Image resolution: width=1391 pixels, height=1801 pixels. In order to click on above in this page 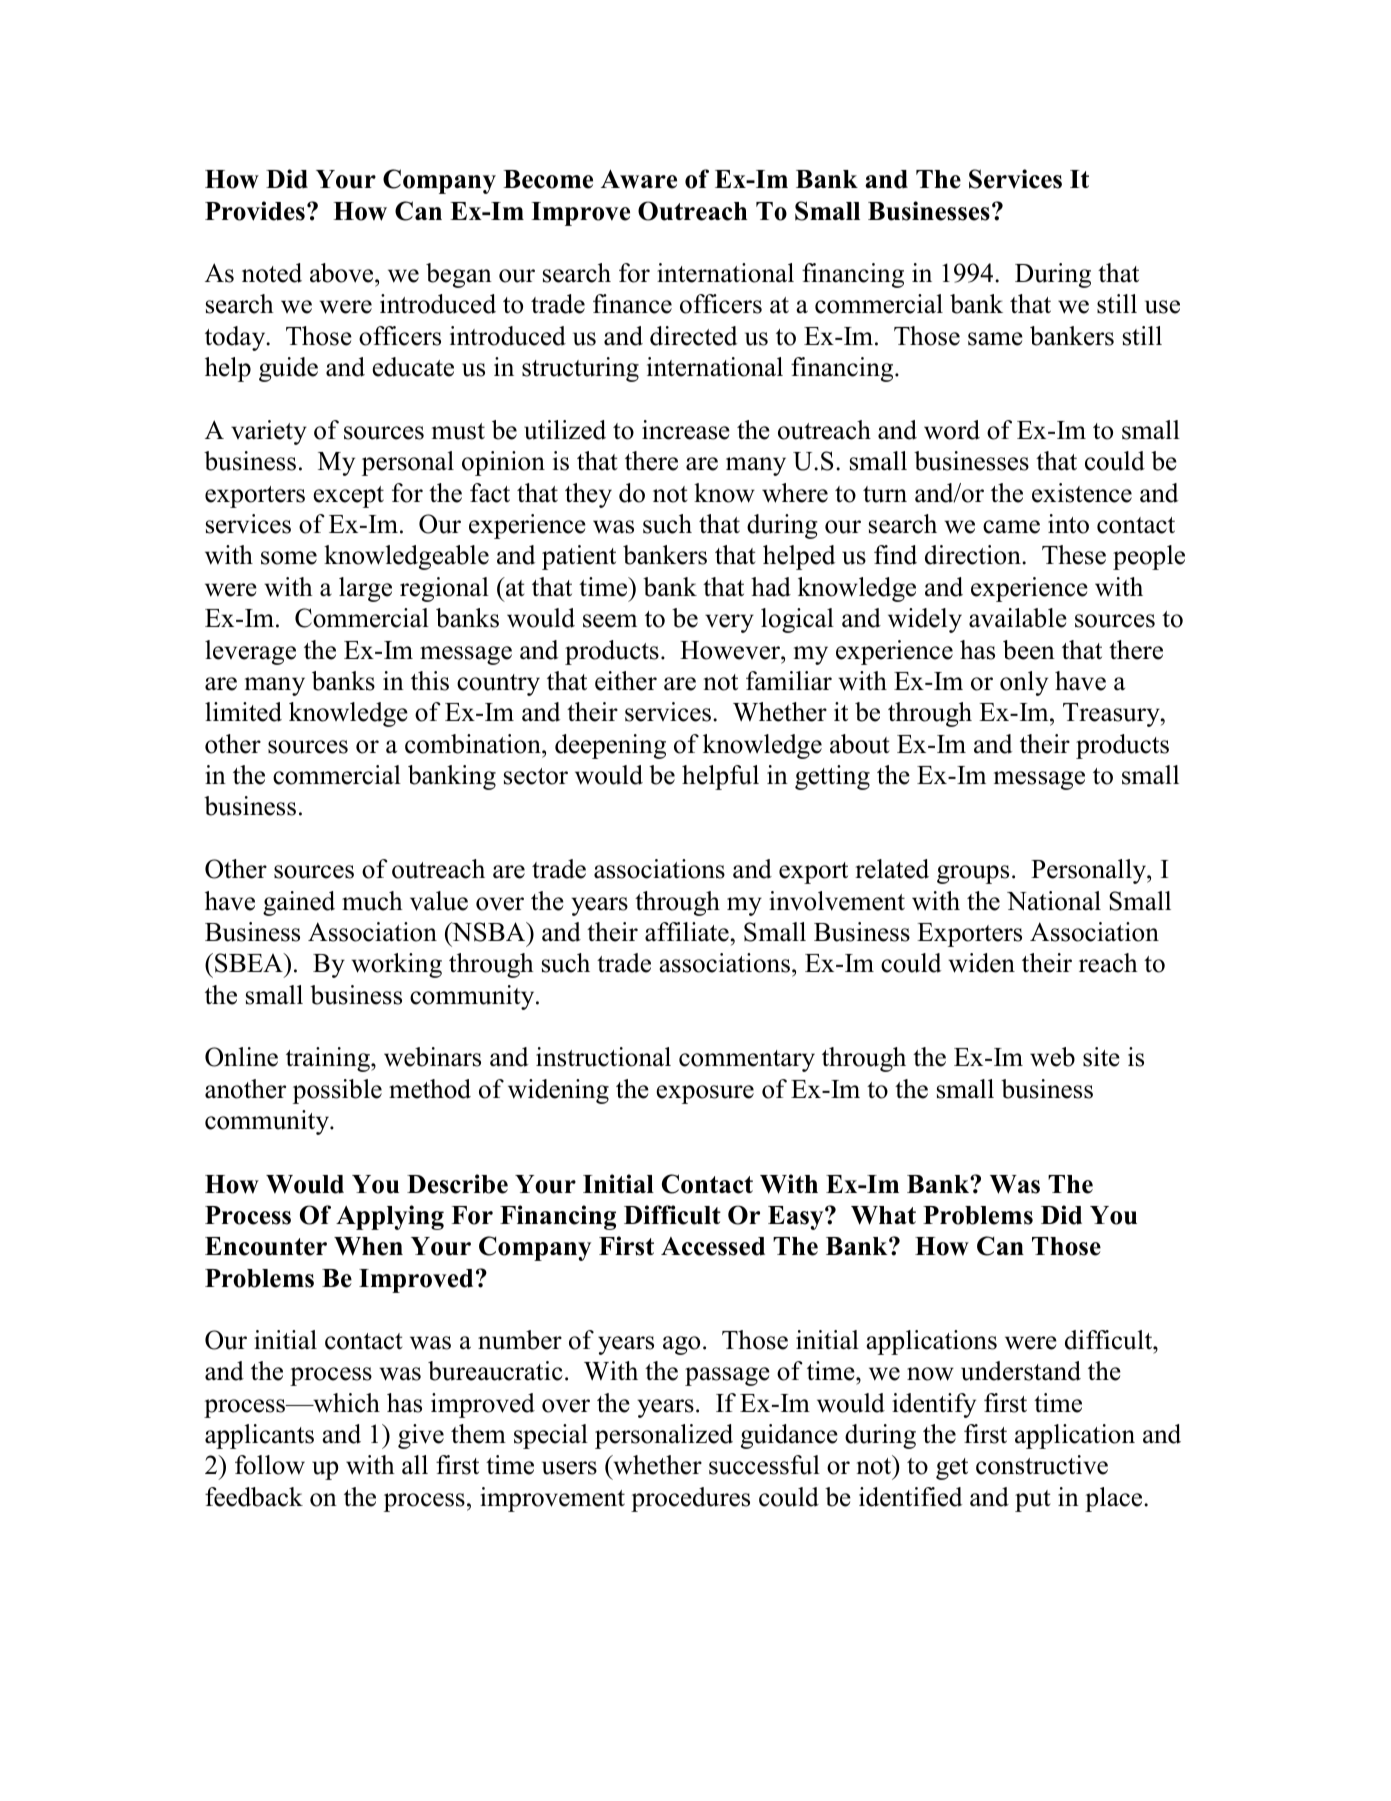, I will do `click(343, 273)`.
